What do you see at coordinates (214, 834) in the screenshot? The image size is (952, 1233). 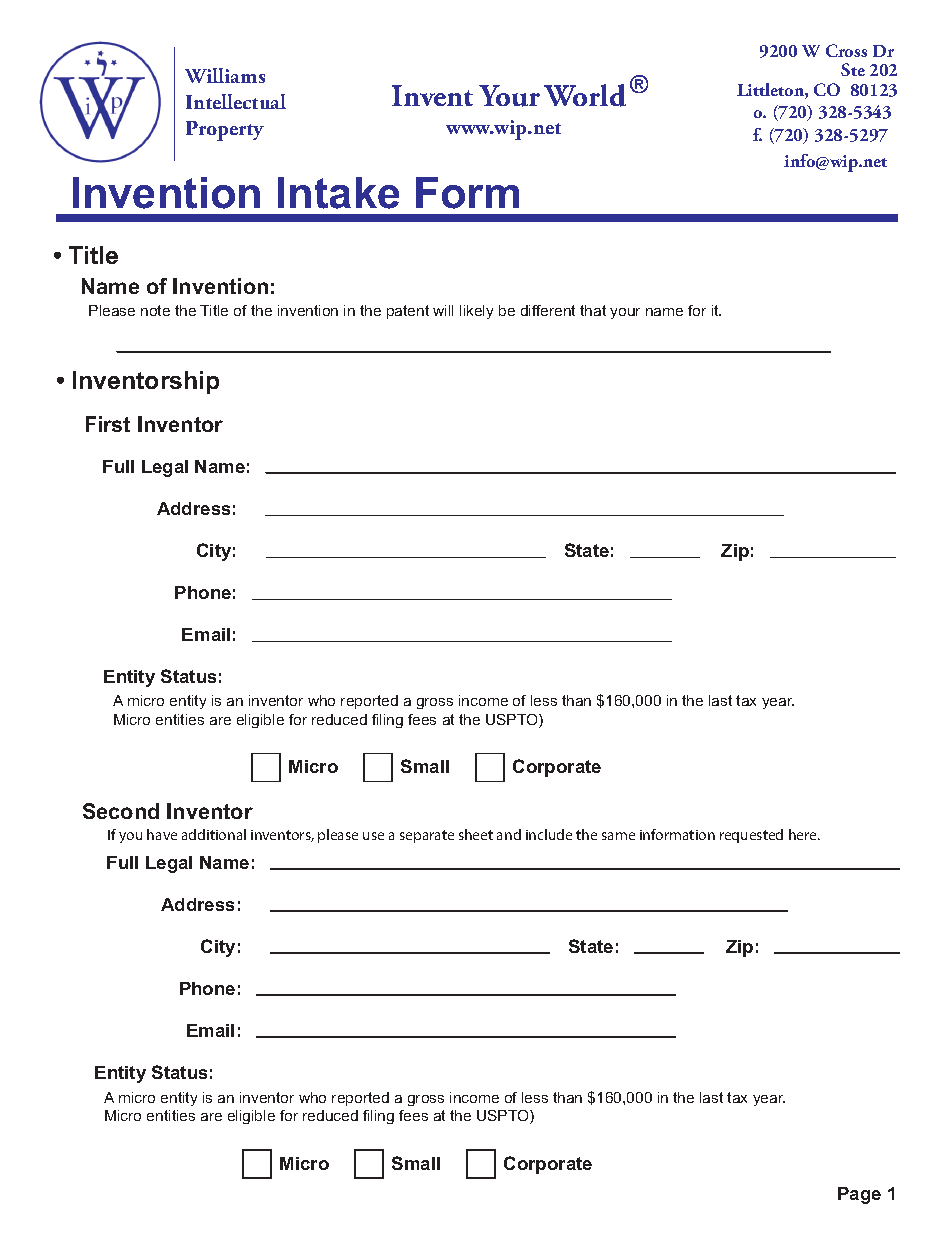 I see `additional` at bounding box center [214, 834].
